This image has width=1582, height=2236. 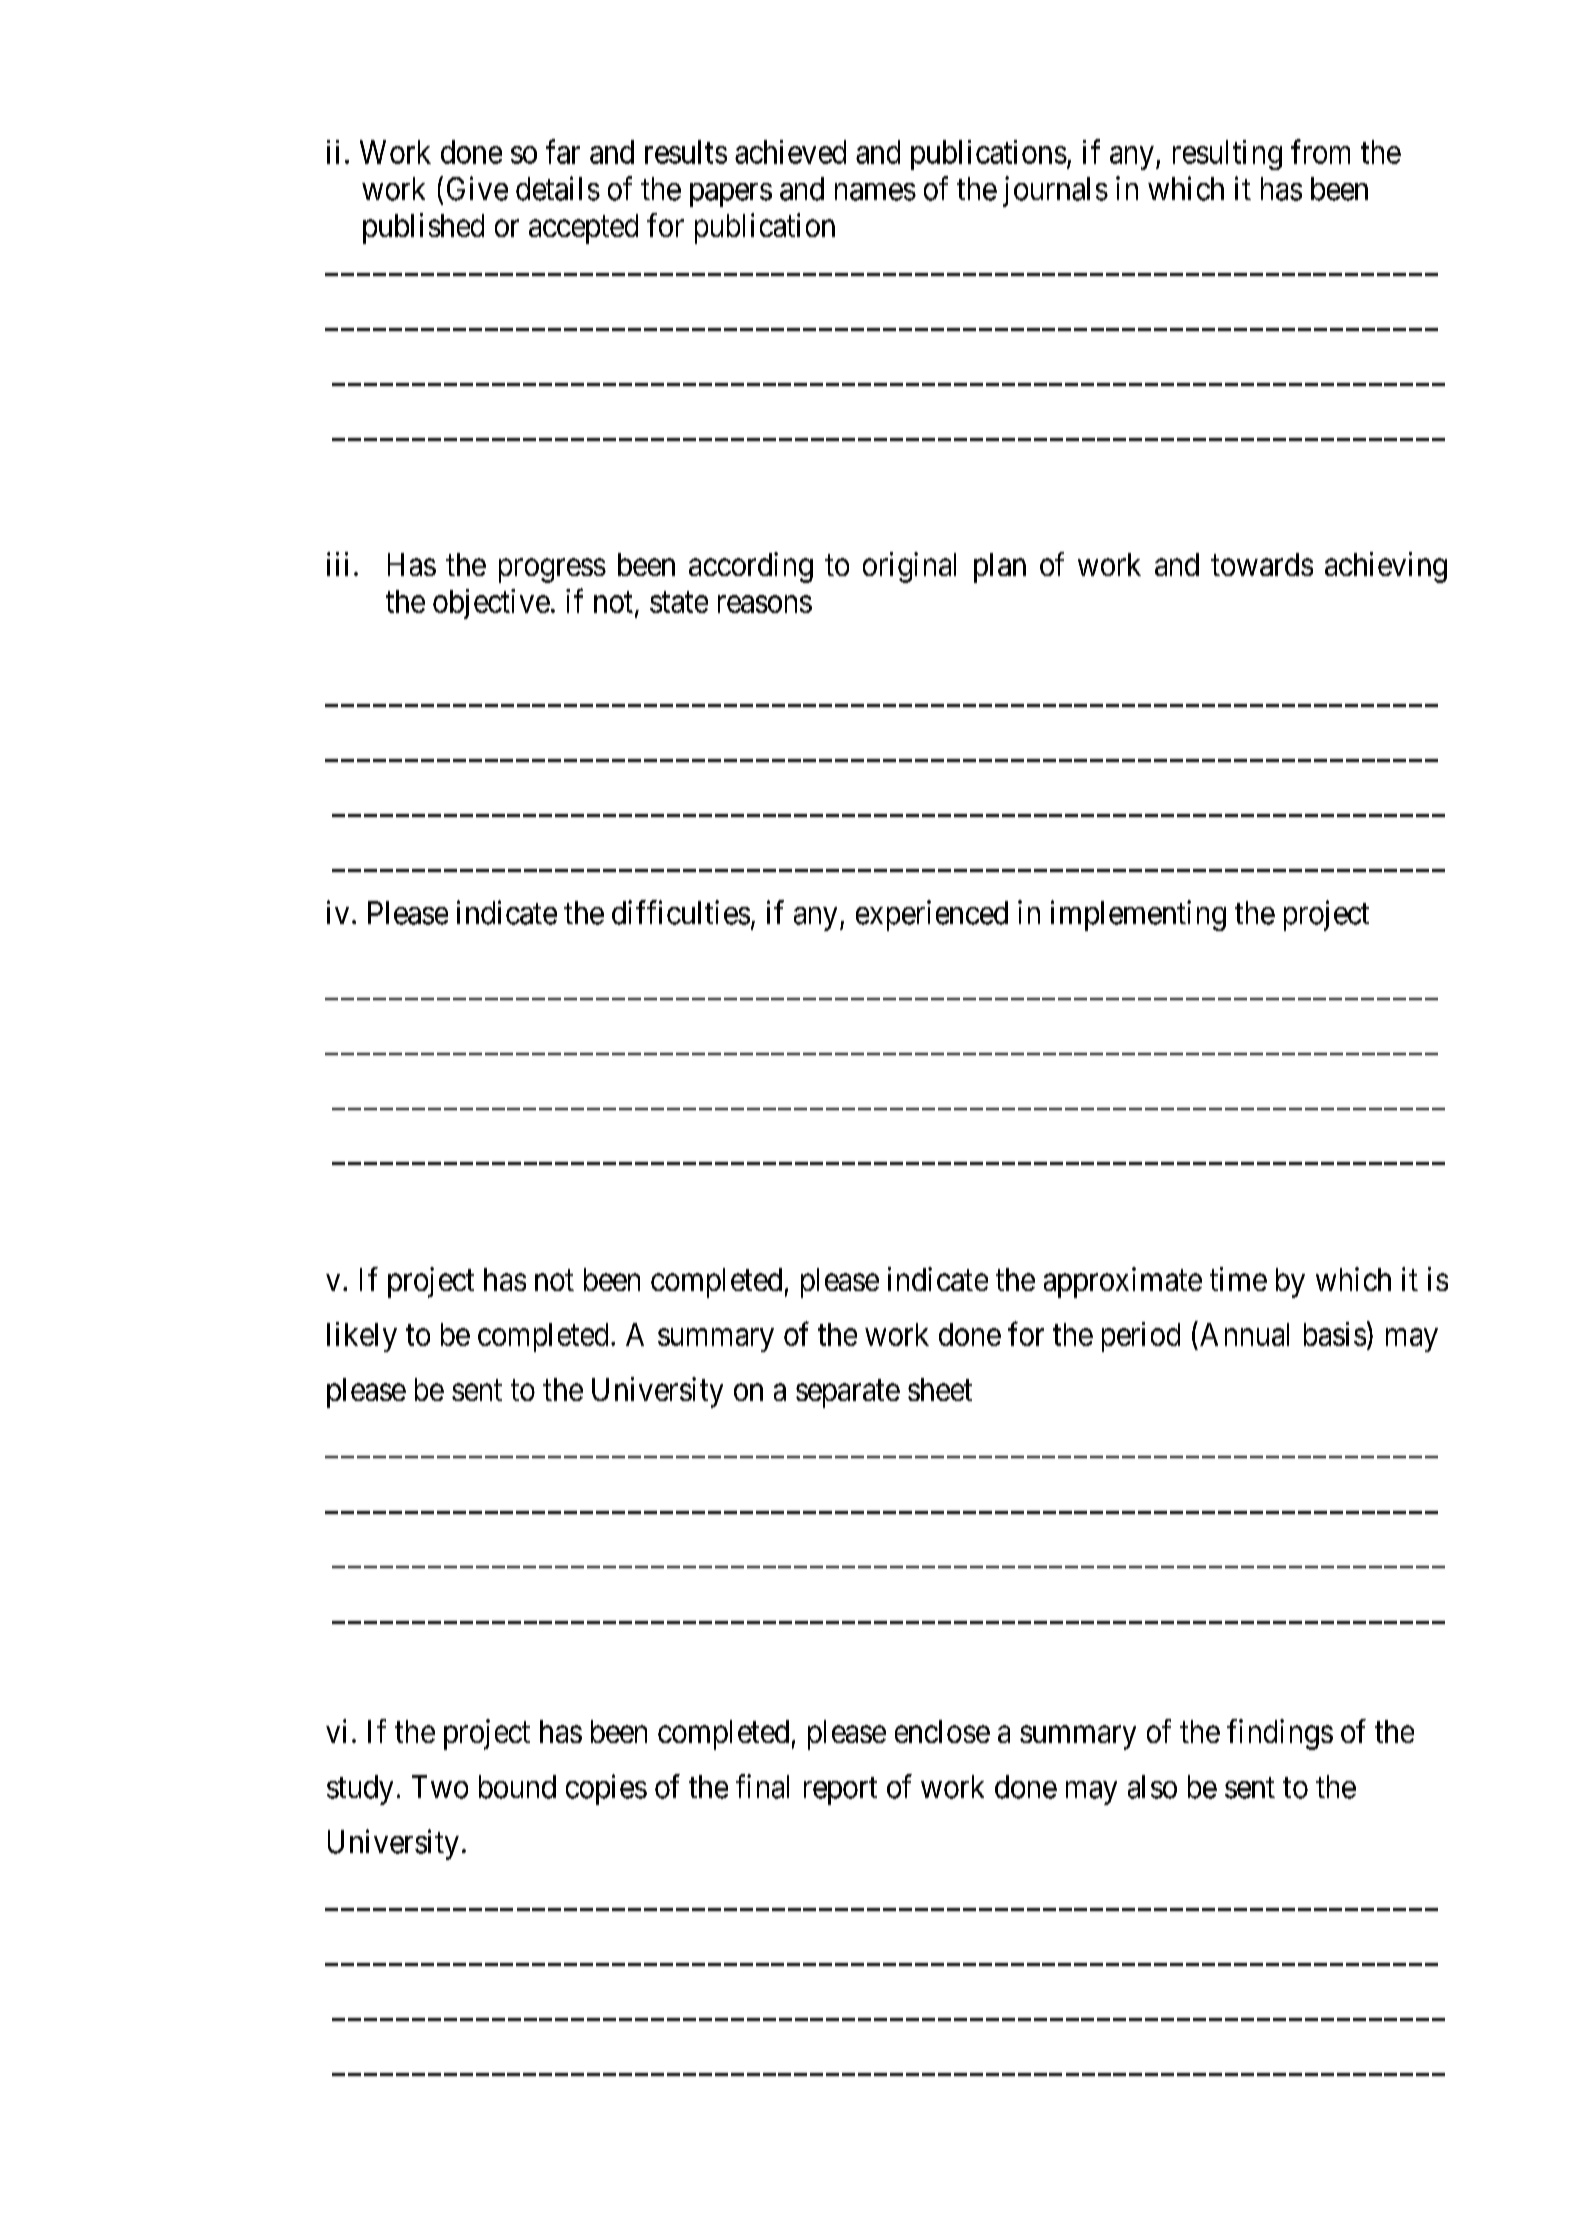 What do you see at coordinates (1227, 155) in the image?
I see `resulting` at bounding box center [1227, 155].
